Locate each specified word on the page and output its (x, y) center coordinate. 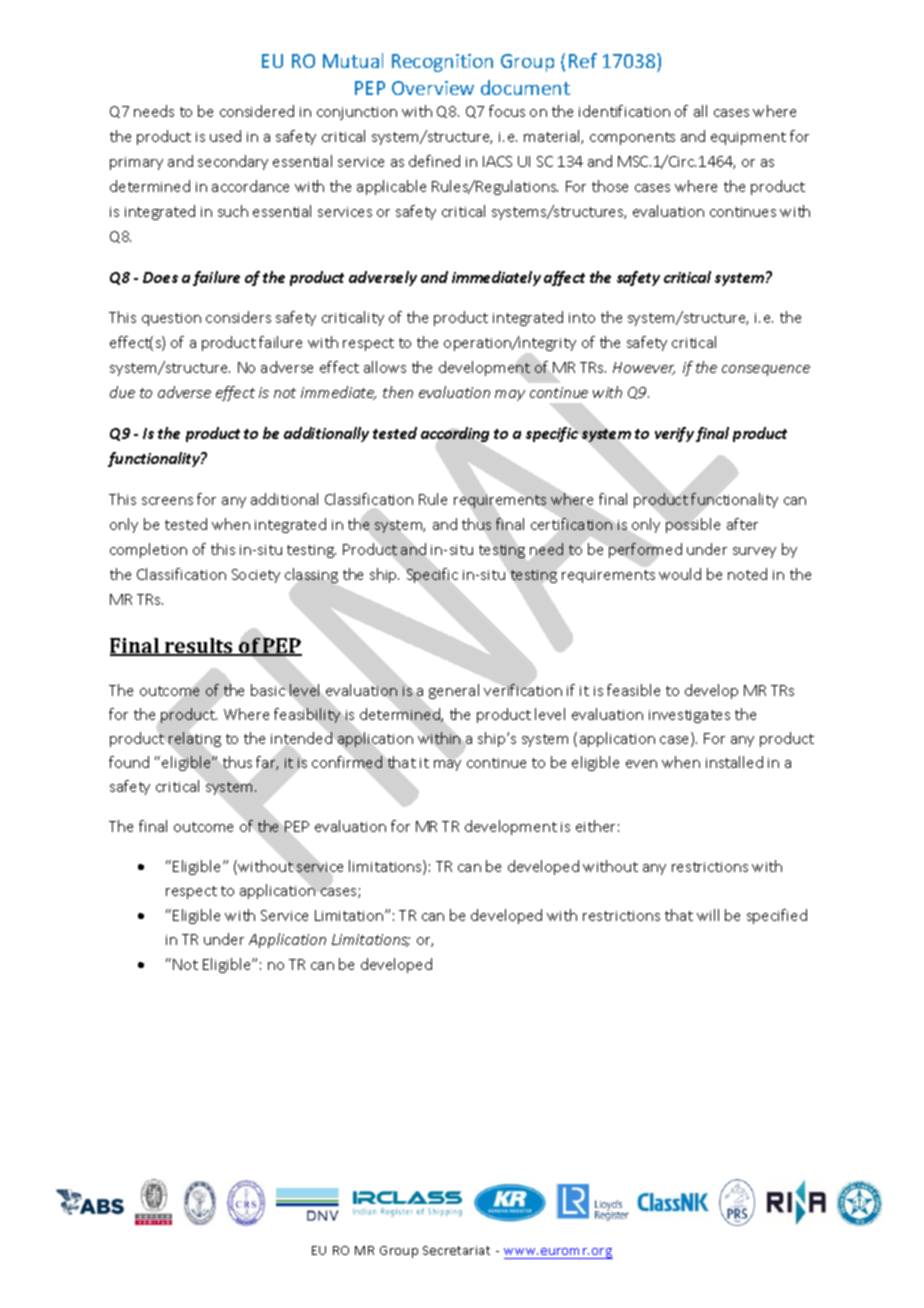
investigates (689, 716)
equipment (748, 138)
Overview (433, 88)
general (454, 691)
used (225, 136)
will (708, 915)
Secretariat (456, 1250)
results (199, 647)
